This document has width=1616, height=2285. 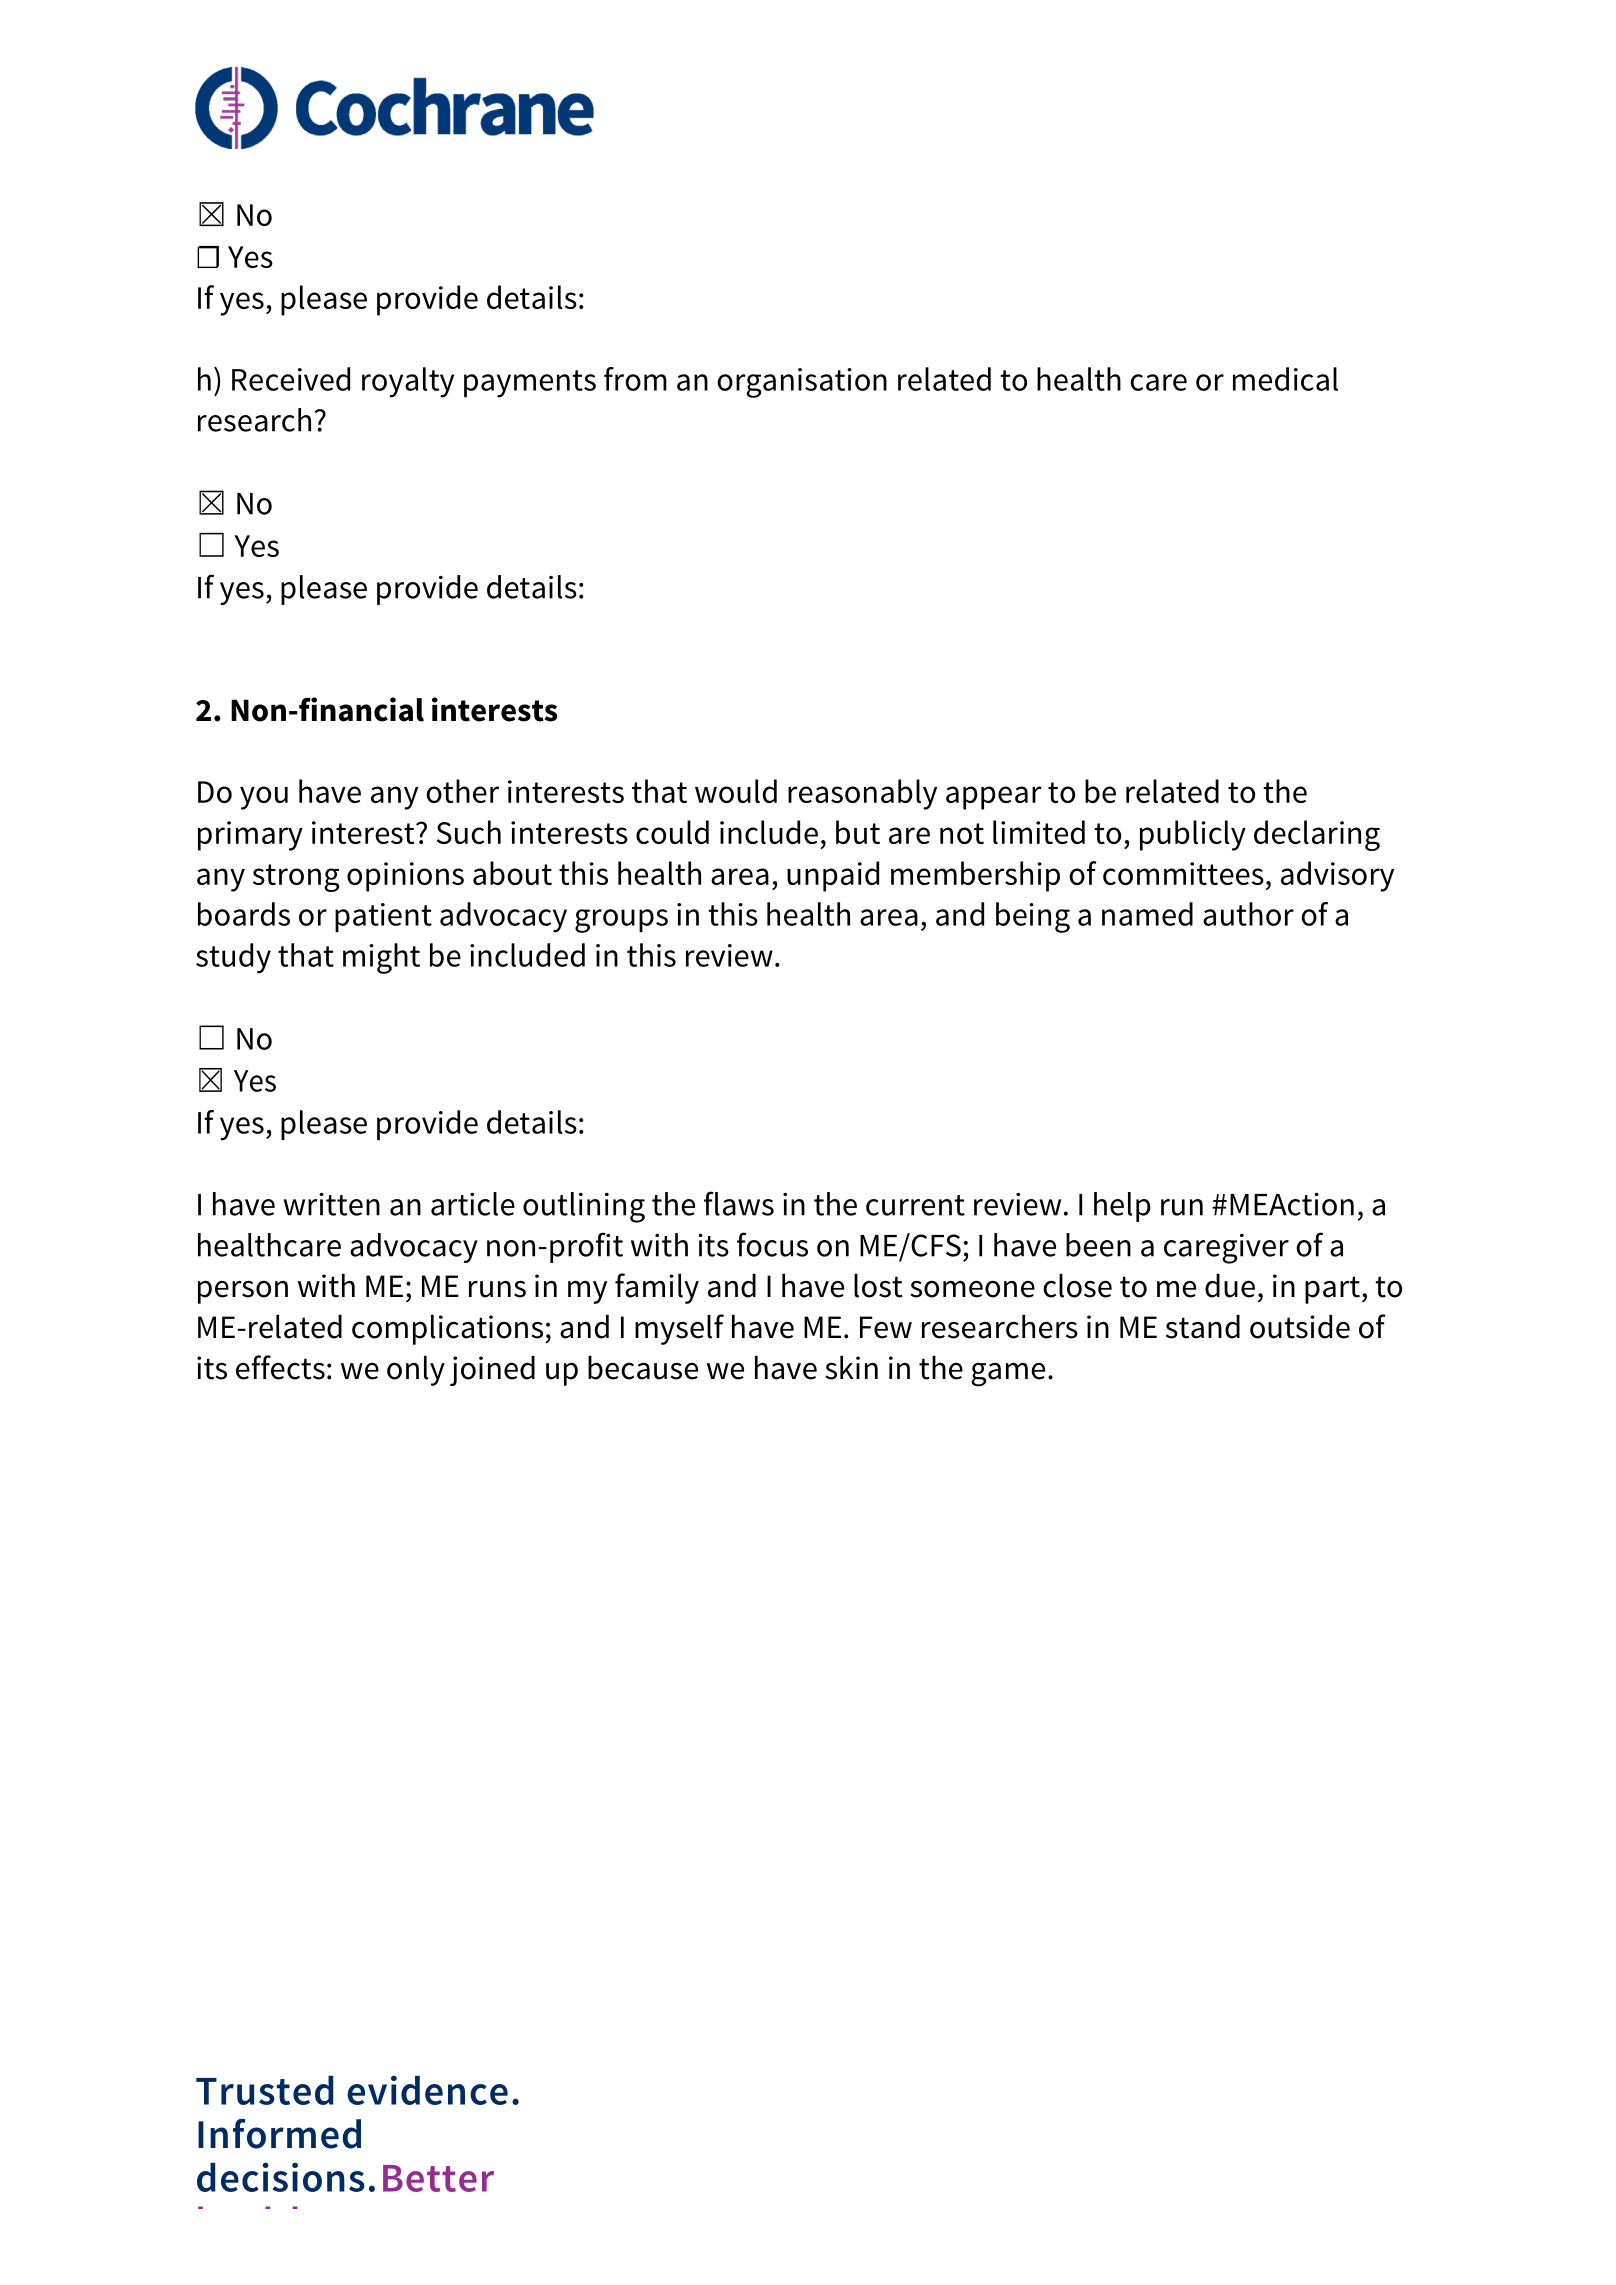 What do you see at coordinates (1203, 1327) in the document?
I see `stand` at bounding box center [1203, 1327].
